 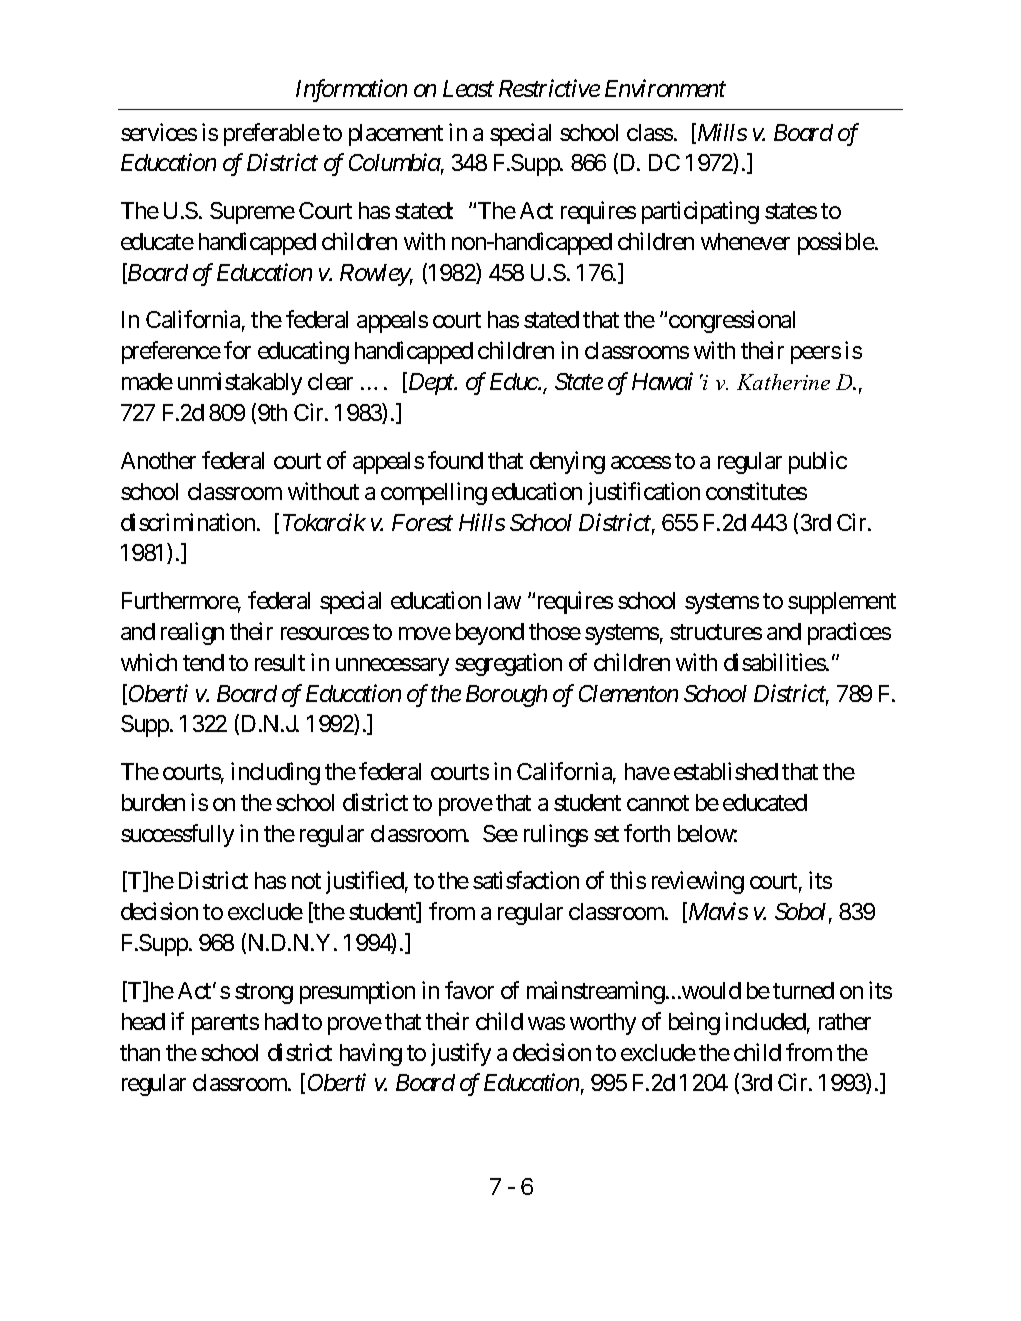 What do you see at coordinates (468, 88) in the screenshot?
I see `Least` at bounding box center [468, 88].
